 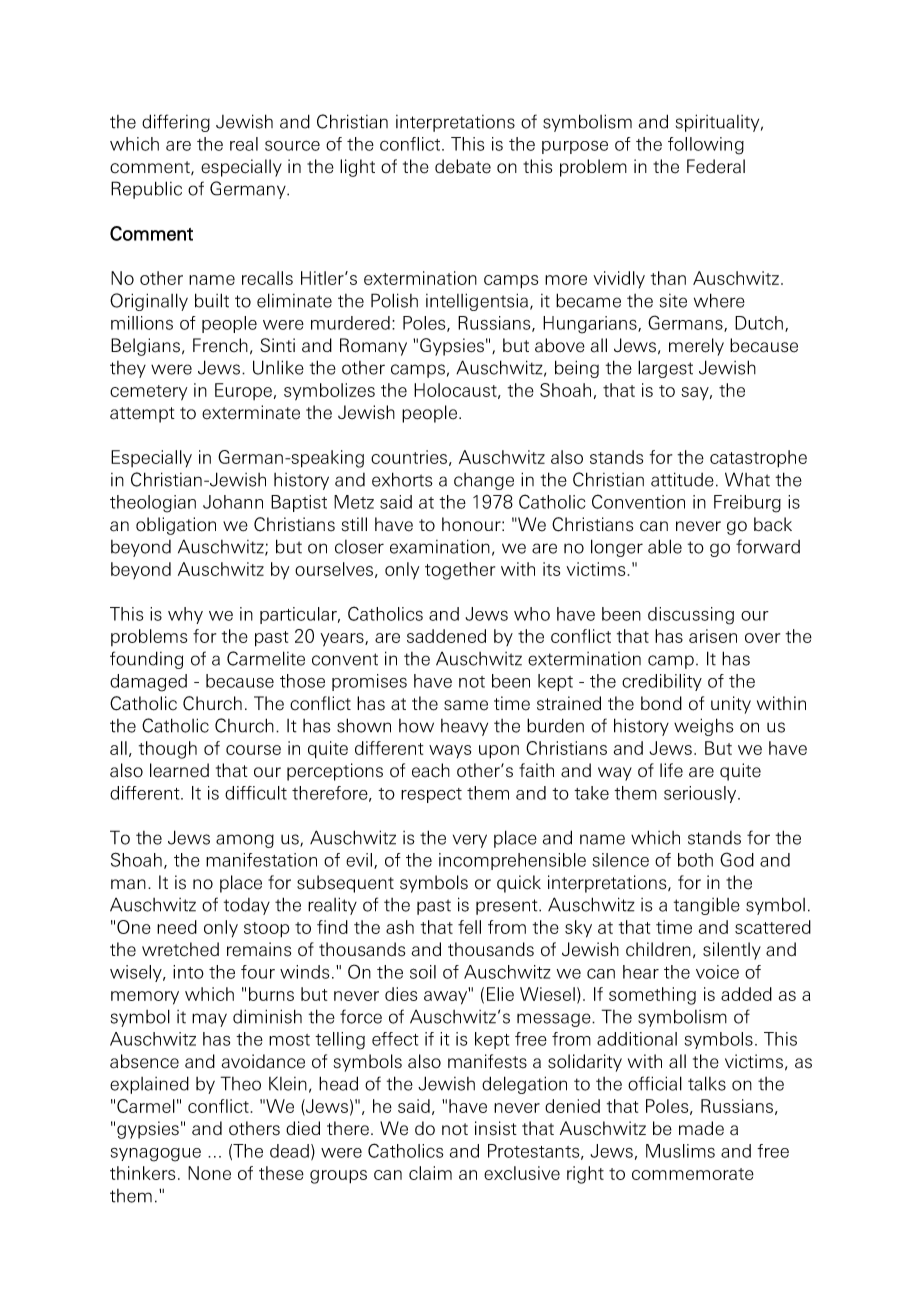 I want to click on respect, so click(x=431, y=795).
